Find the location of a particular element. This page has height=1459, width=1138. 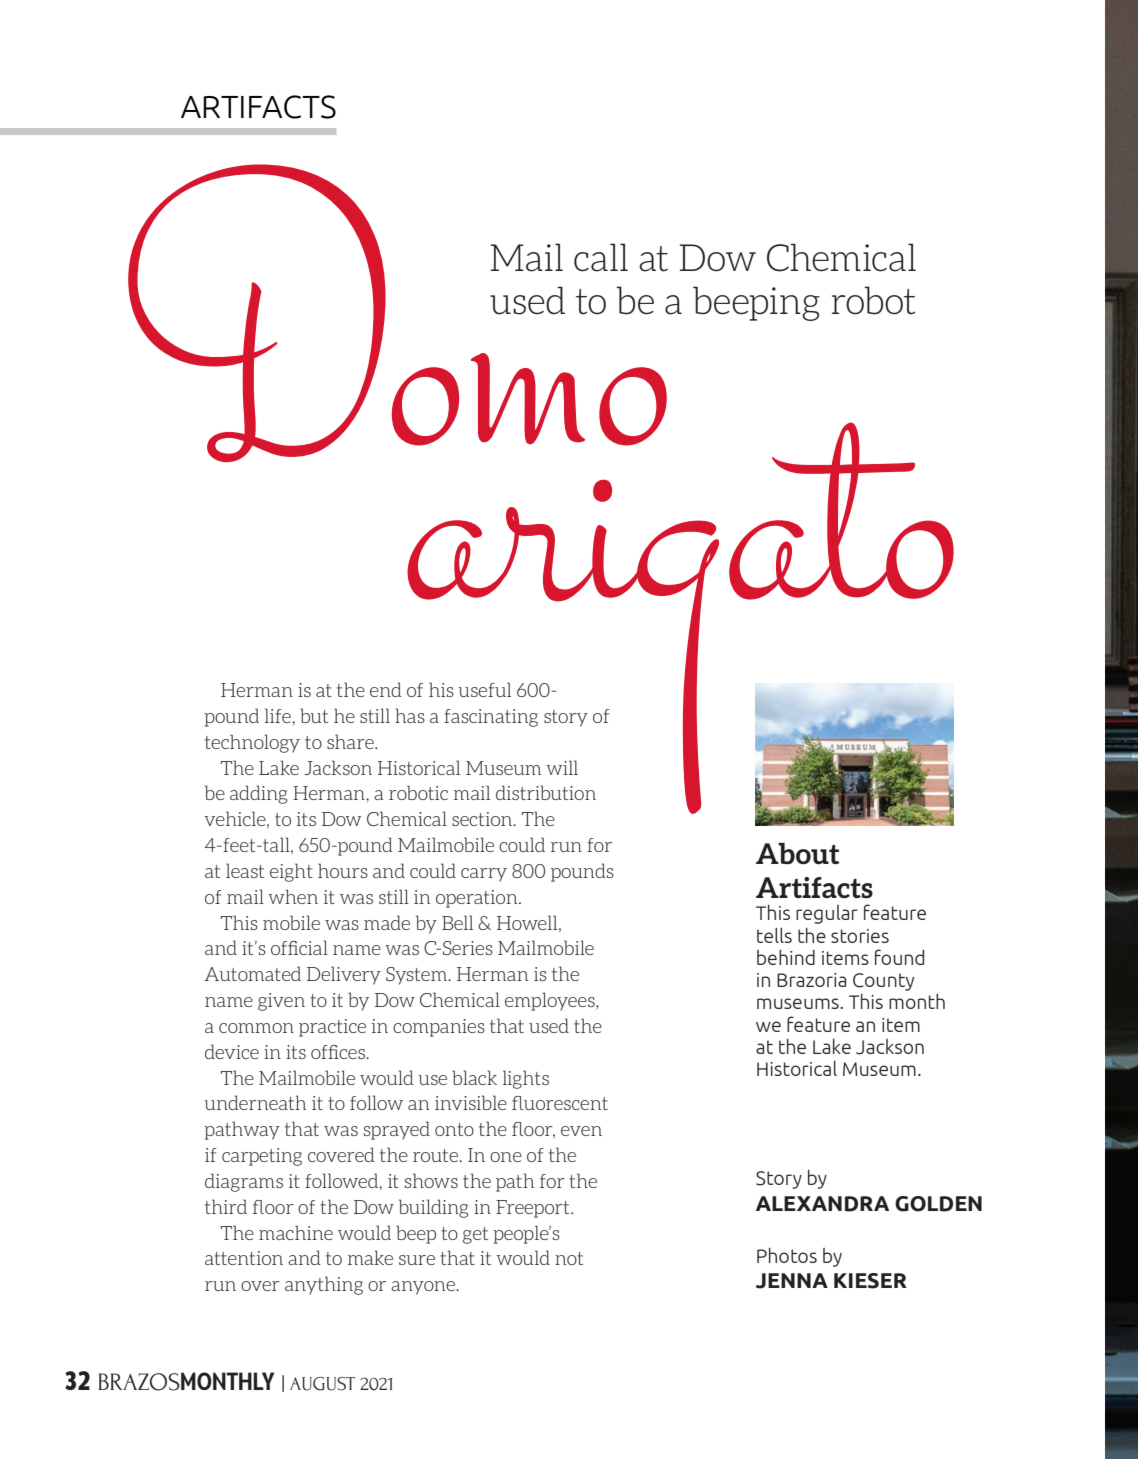

Domo is located at coordinates (398, 313).
